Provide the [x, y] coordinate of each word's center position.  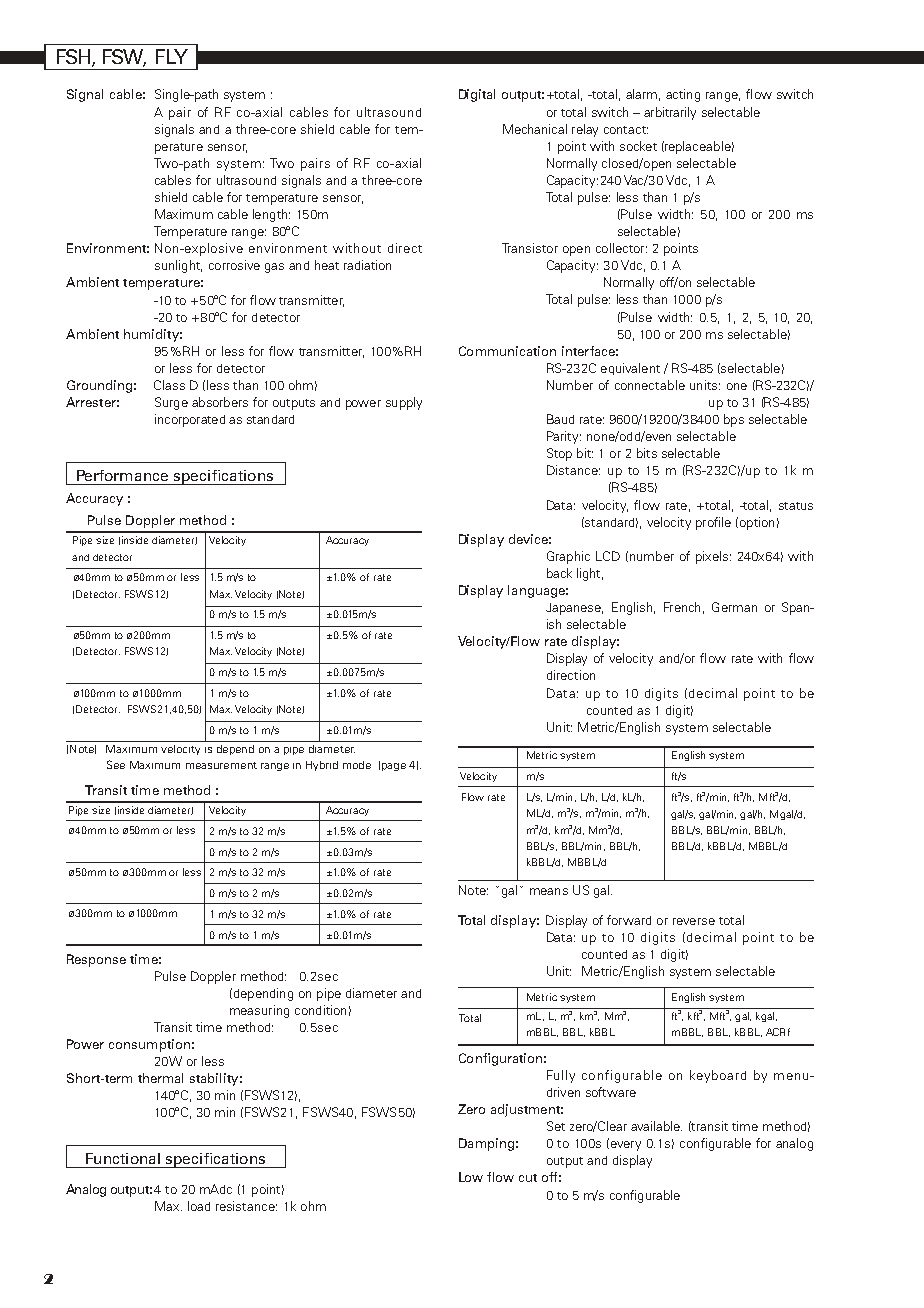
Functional [123, 1158]
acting [683, 95]
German [734, 607]
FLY [172, 56]
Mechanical [535, 129]
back [559, 573]
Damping [486, 1144]
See [116, 764]
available [656, 1126]
